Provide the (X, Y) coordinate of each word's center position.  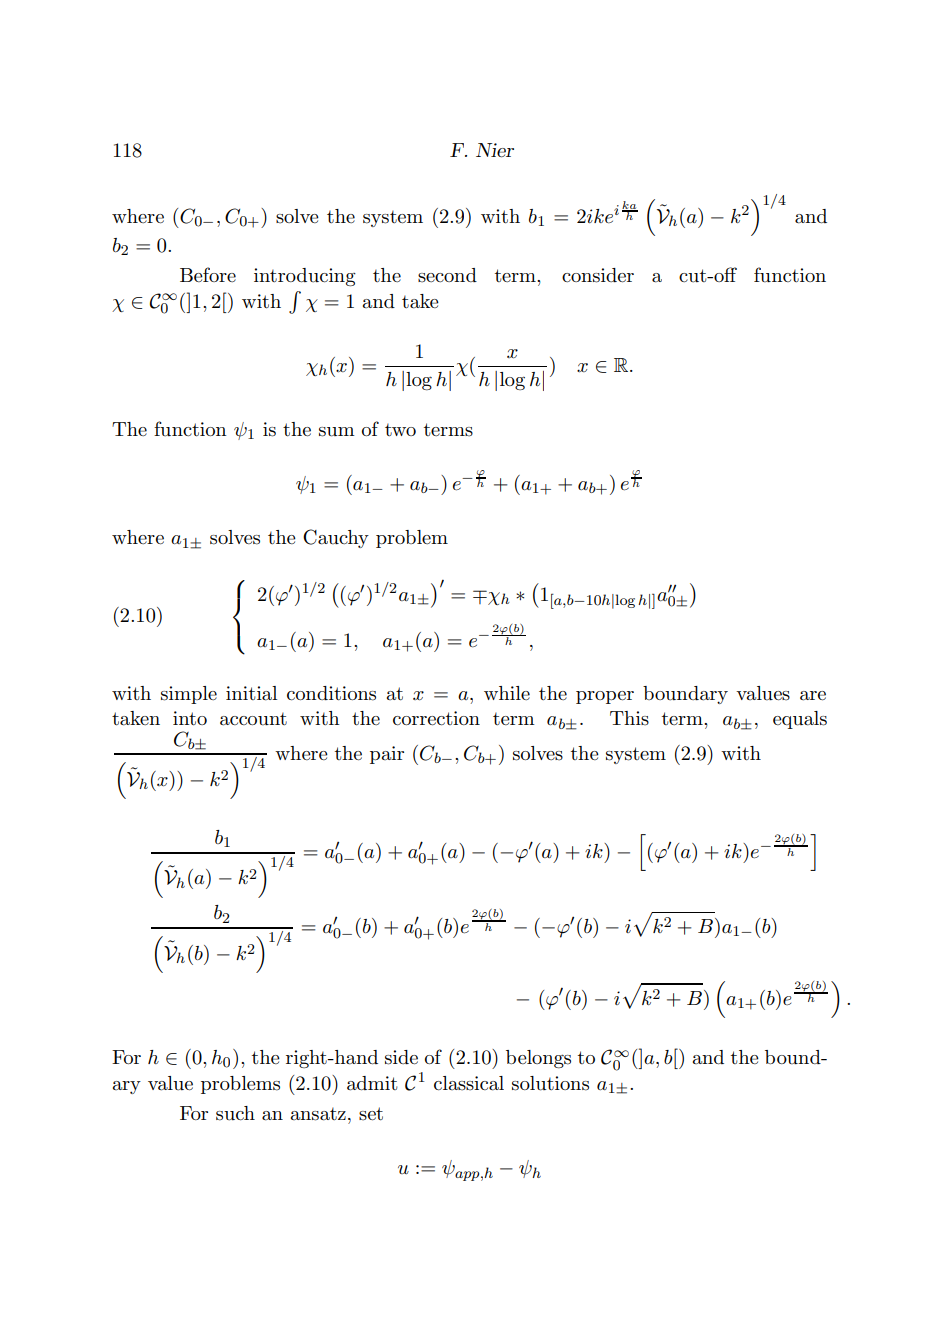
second (447, 275)
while (507, 693)
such (235, 1113)
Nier (495, 150)
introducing (305, 277)
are (813, 696)
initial (251, 693)
